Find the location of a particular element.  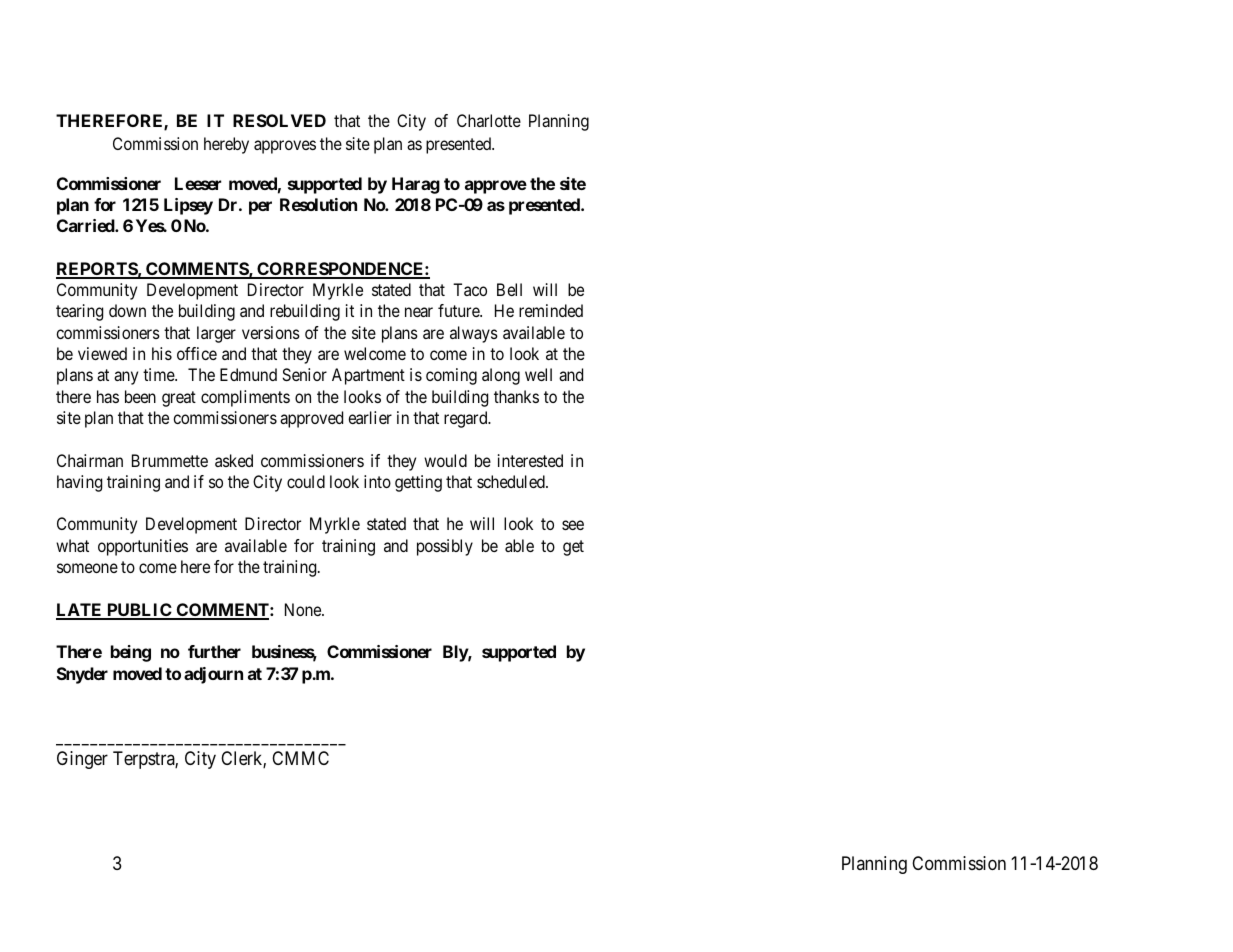

scheduled is located at coordinates (512, 481).
